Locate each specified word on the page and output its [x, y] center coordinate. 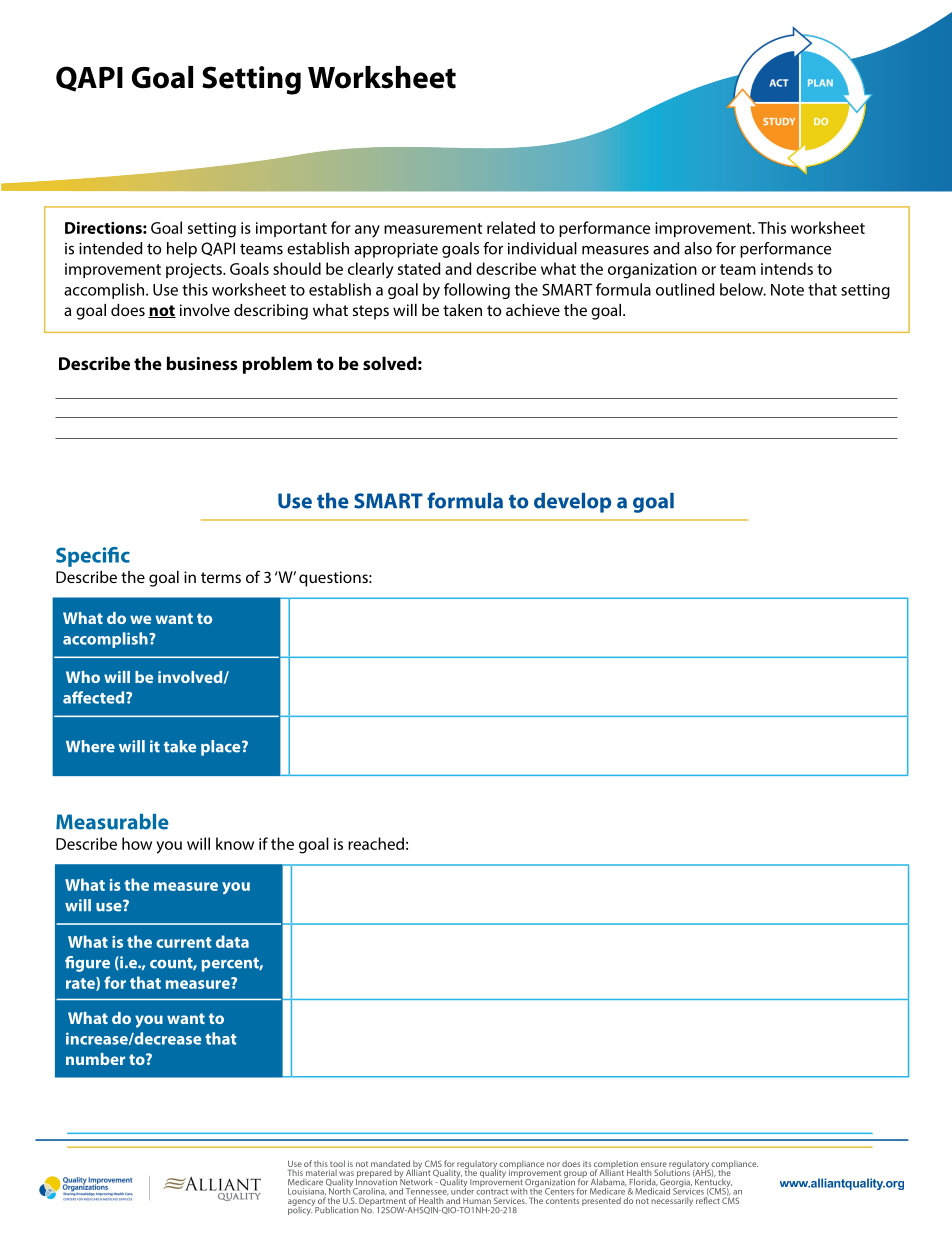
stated [419, 268]
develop [572, 503]
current [184, 942]
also [698, 248]
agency [302, 1203]
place [222, 748]
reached [376, 843]
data [232, 941]
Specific [93, 557]
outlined [685, 289]
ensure [654, 1166]
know [235, 843]
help [182, 250]
